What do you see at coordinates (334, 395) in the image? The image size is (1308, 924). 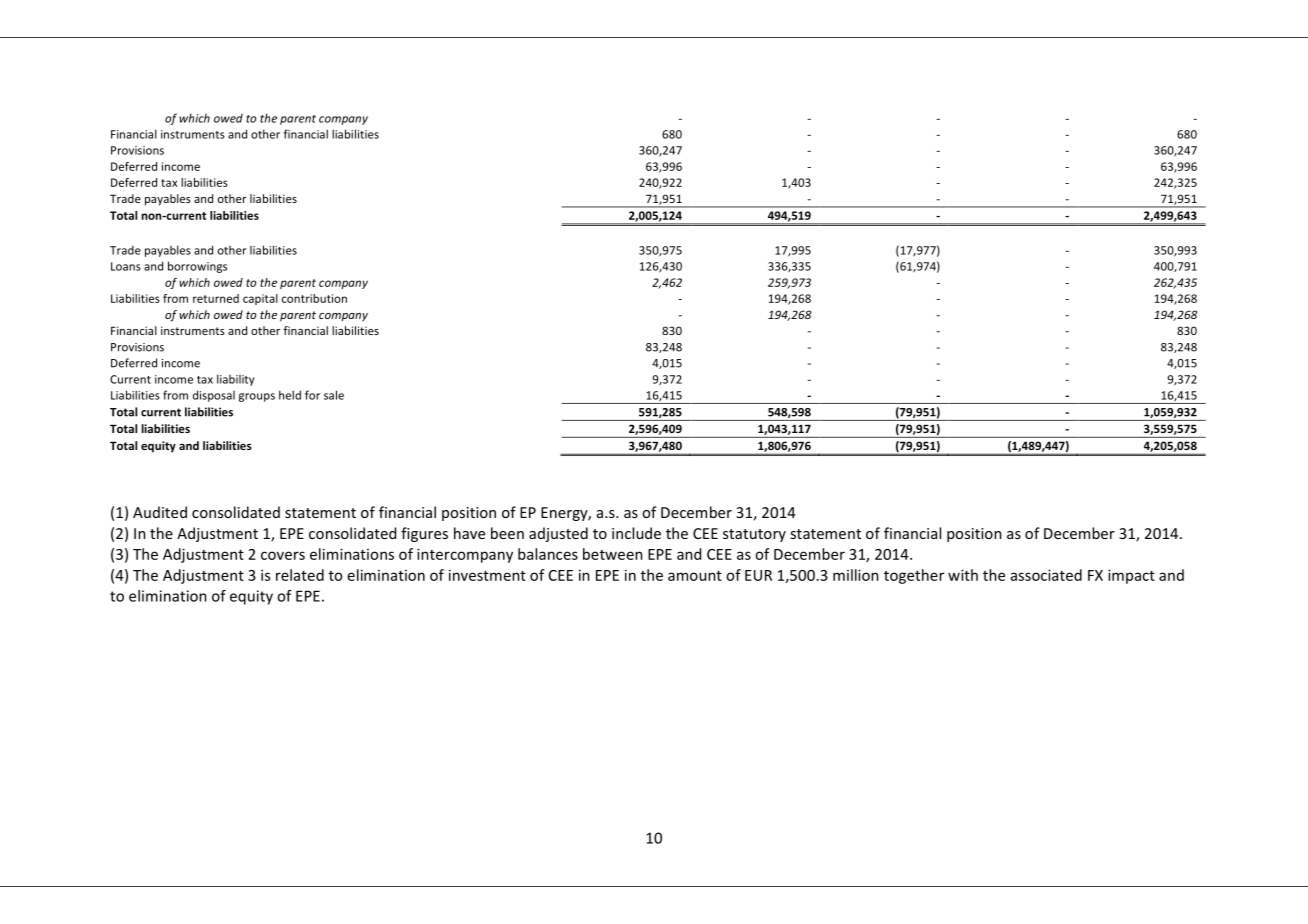 I see `sale` at bounding box center [334, 395].
